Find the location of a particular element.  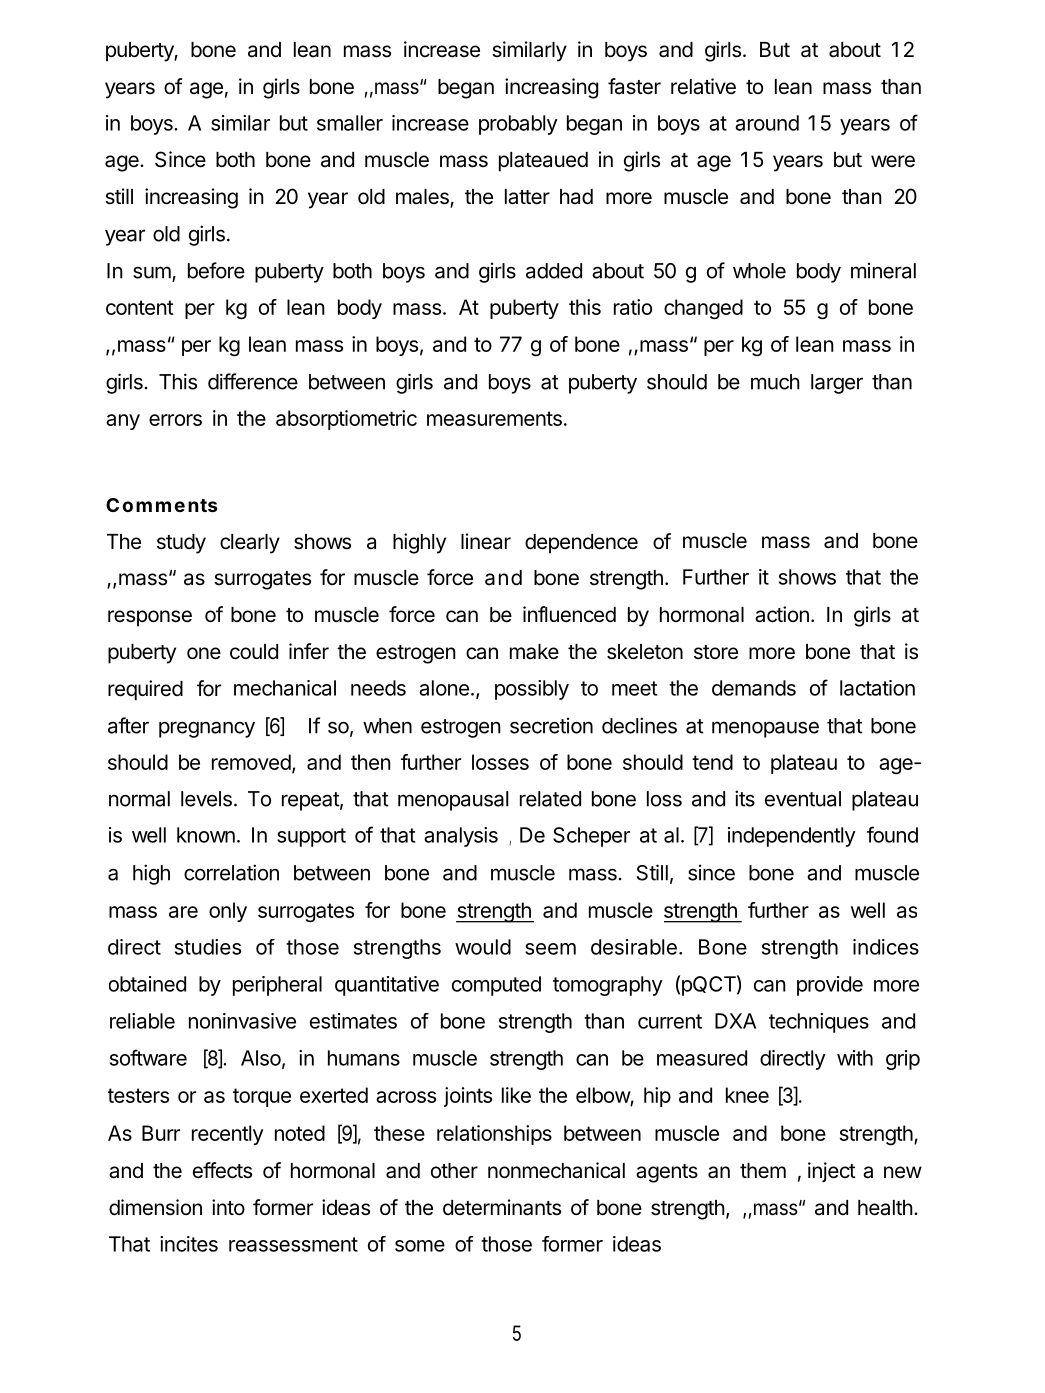

determinants is located at coordinates (502, 1207).
